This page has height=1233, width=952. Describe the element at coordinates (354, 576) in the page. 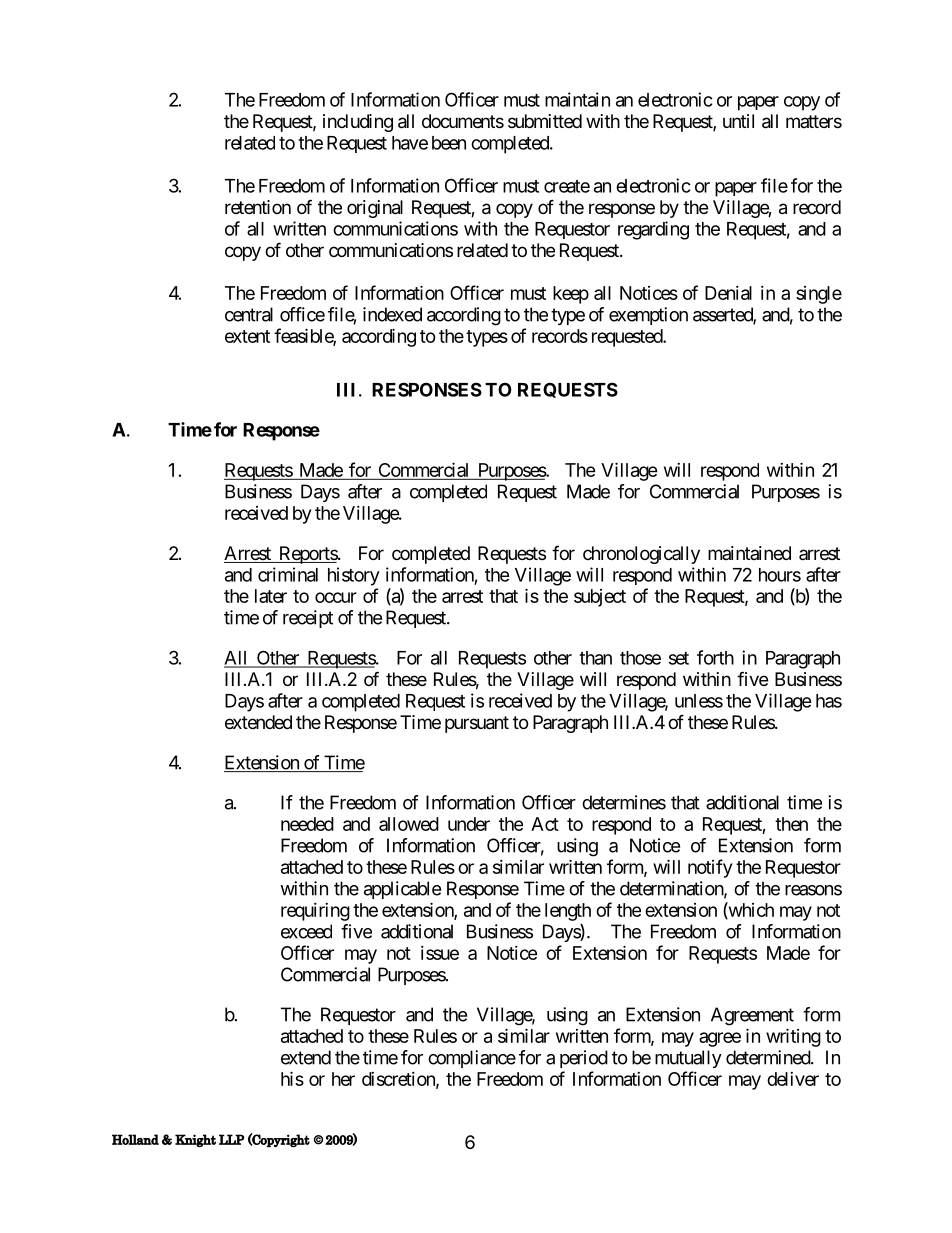

I see `history` at that location.
